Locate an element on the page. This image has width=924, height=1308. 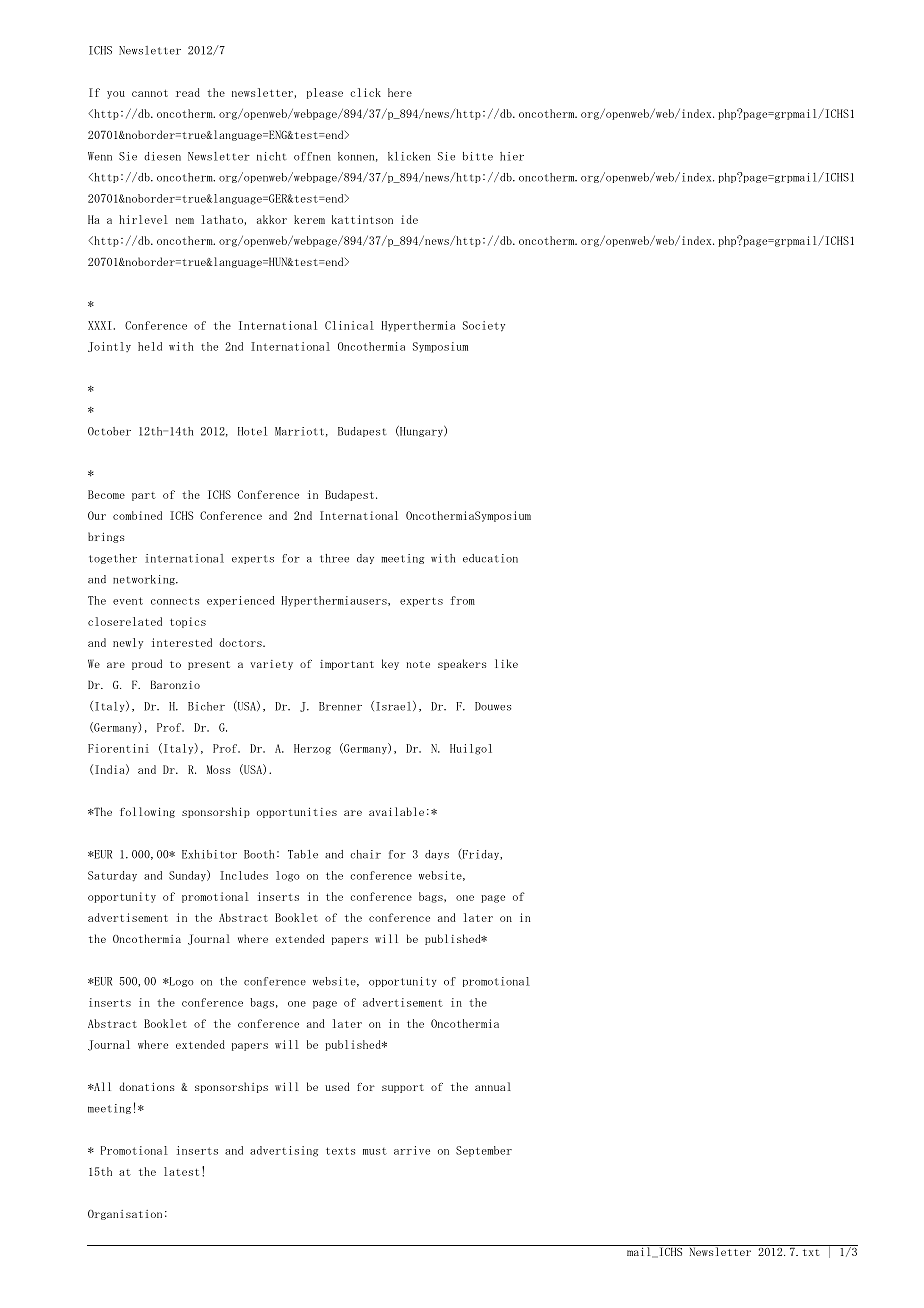
proud is located at coordinates (147, 664).
